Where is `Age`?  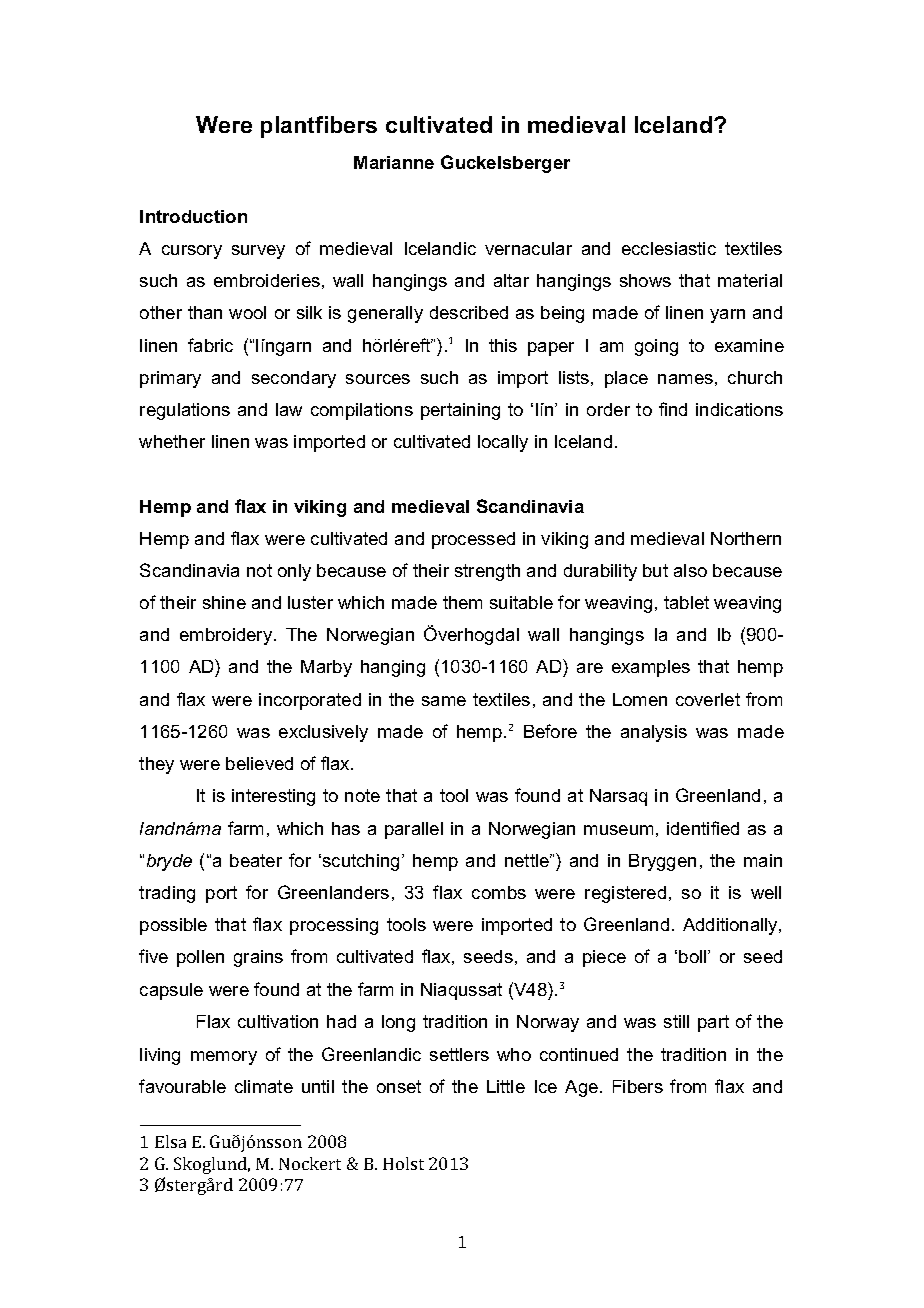 Age is located at coordinates (583, 1088).
